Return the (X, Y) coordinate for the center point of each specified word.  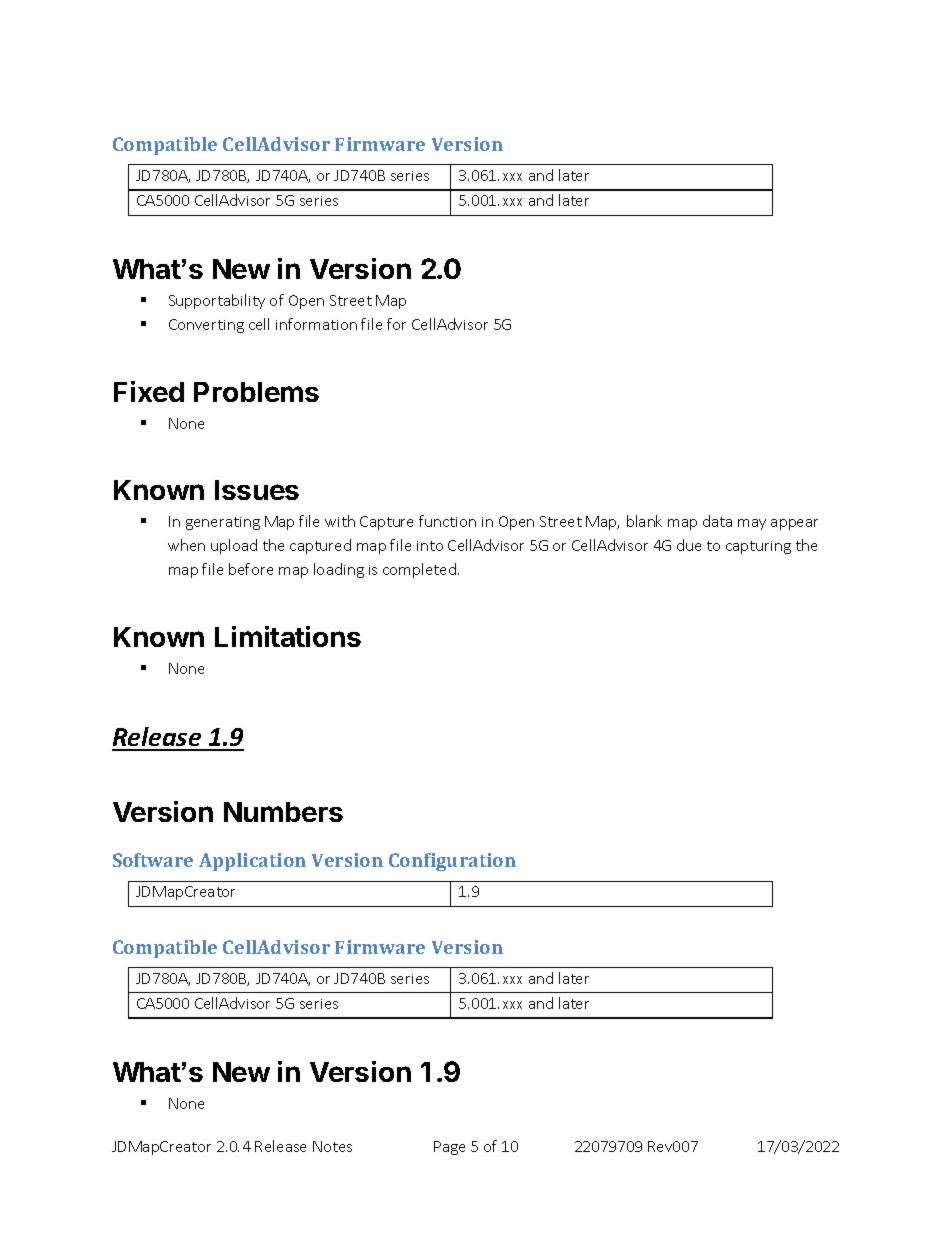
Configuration (452, 862)
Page (449, 1148)
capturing (758, 547)
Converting (206, 326)
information (316, 324)
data (717, 521)
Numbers (283, 812)
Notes (332, 1146)
